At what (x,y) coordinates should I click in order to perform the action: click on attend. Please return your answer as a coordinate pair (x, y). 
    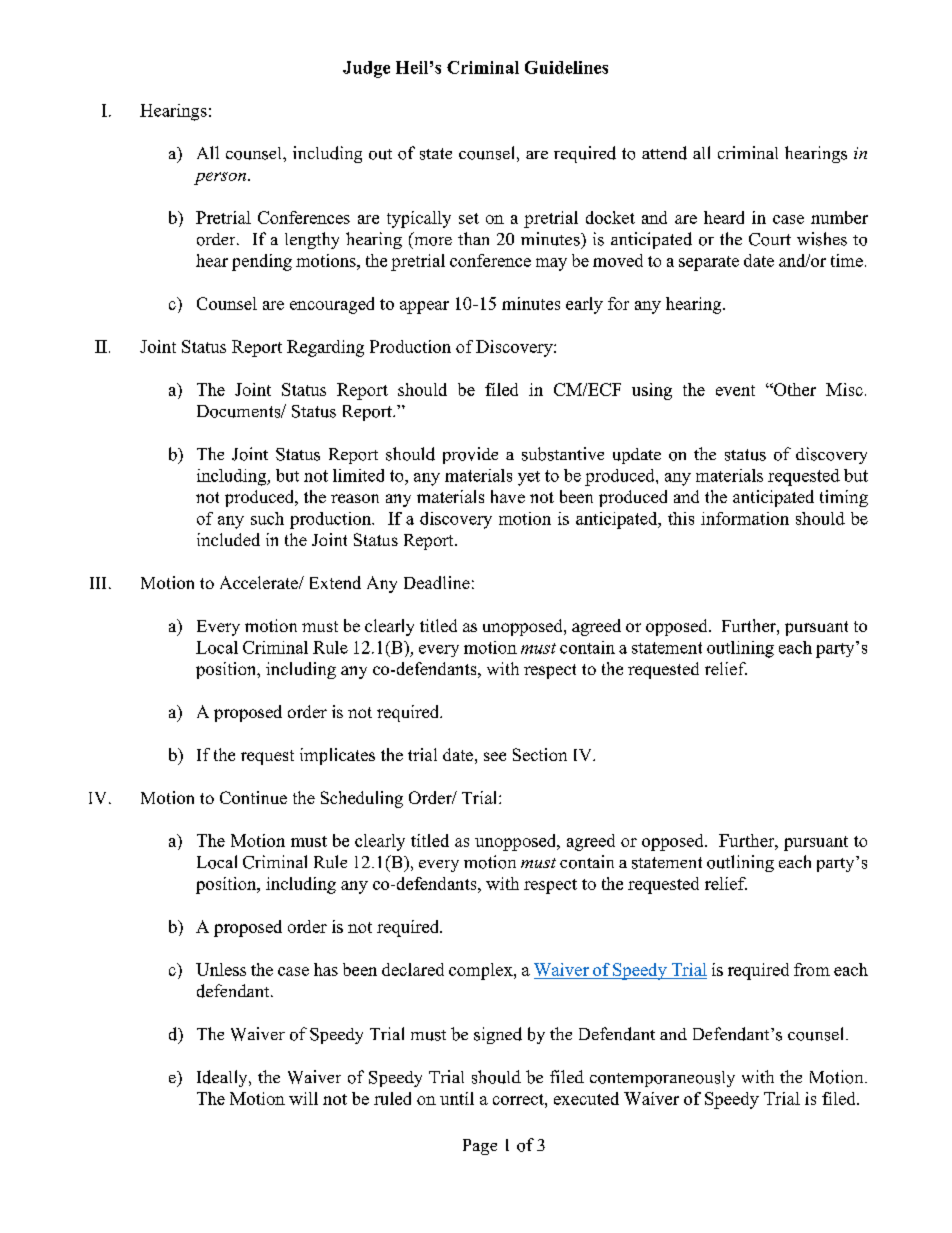
    Looking at the image, I should click on (664, 153).
